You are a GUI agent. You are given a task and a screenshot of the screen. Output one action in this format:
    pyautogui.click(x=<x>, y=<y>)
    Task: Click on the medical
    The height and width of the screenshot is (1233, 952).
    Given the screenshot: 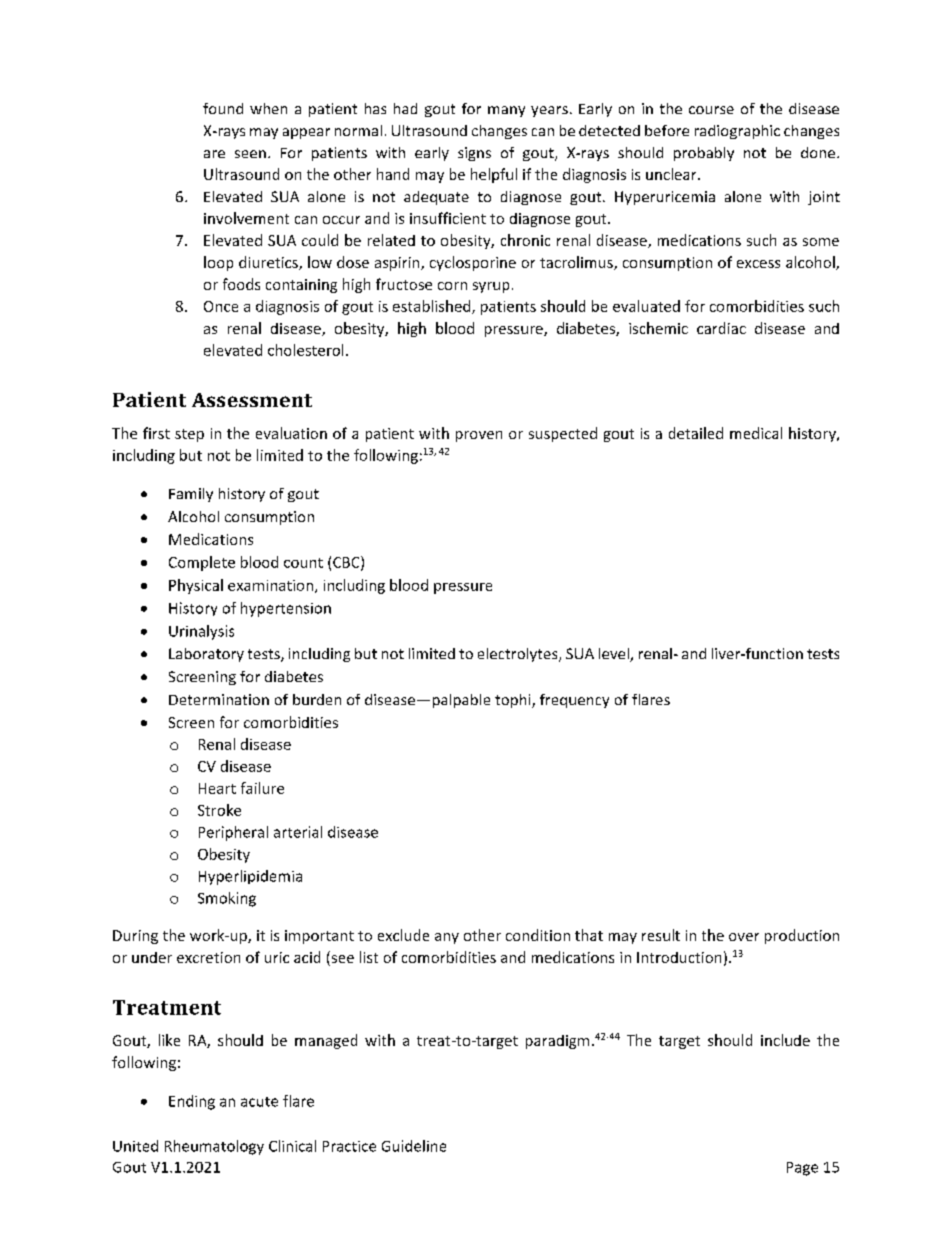 What is the action you would take?
    pyautogui.click(x=756, y=433)
